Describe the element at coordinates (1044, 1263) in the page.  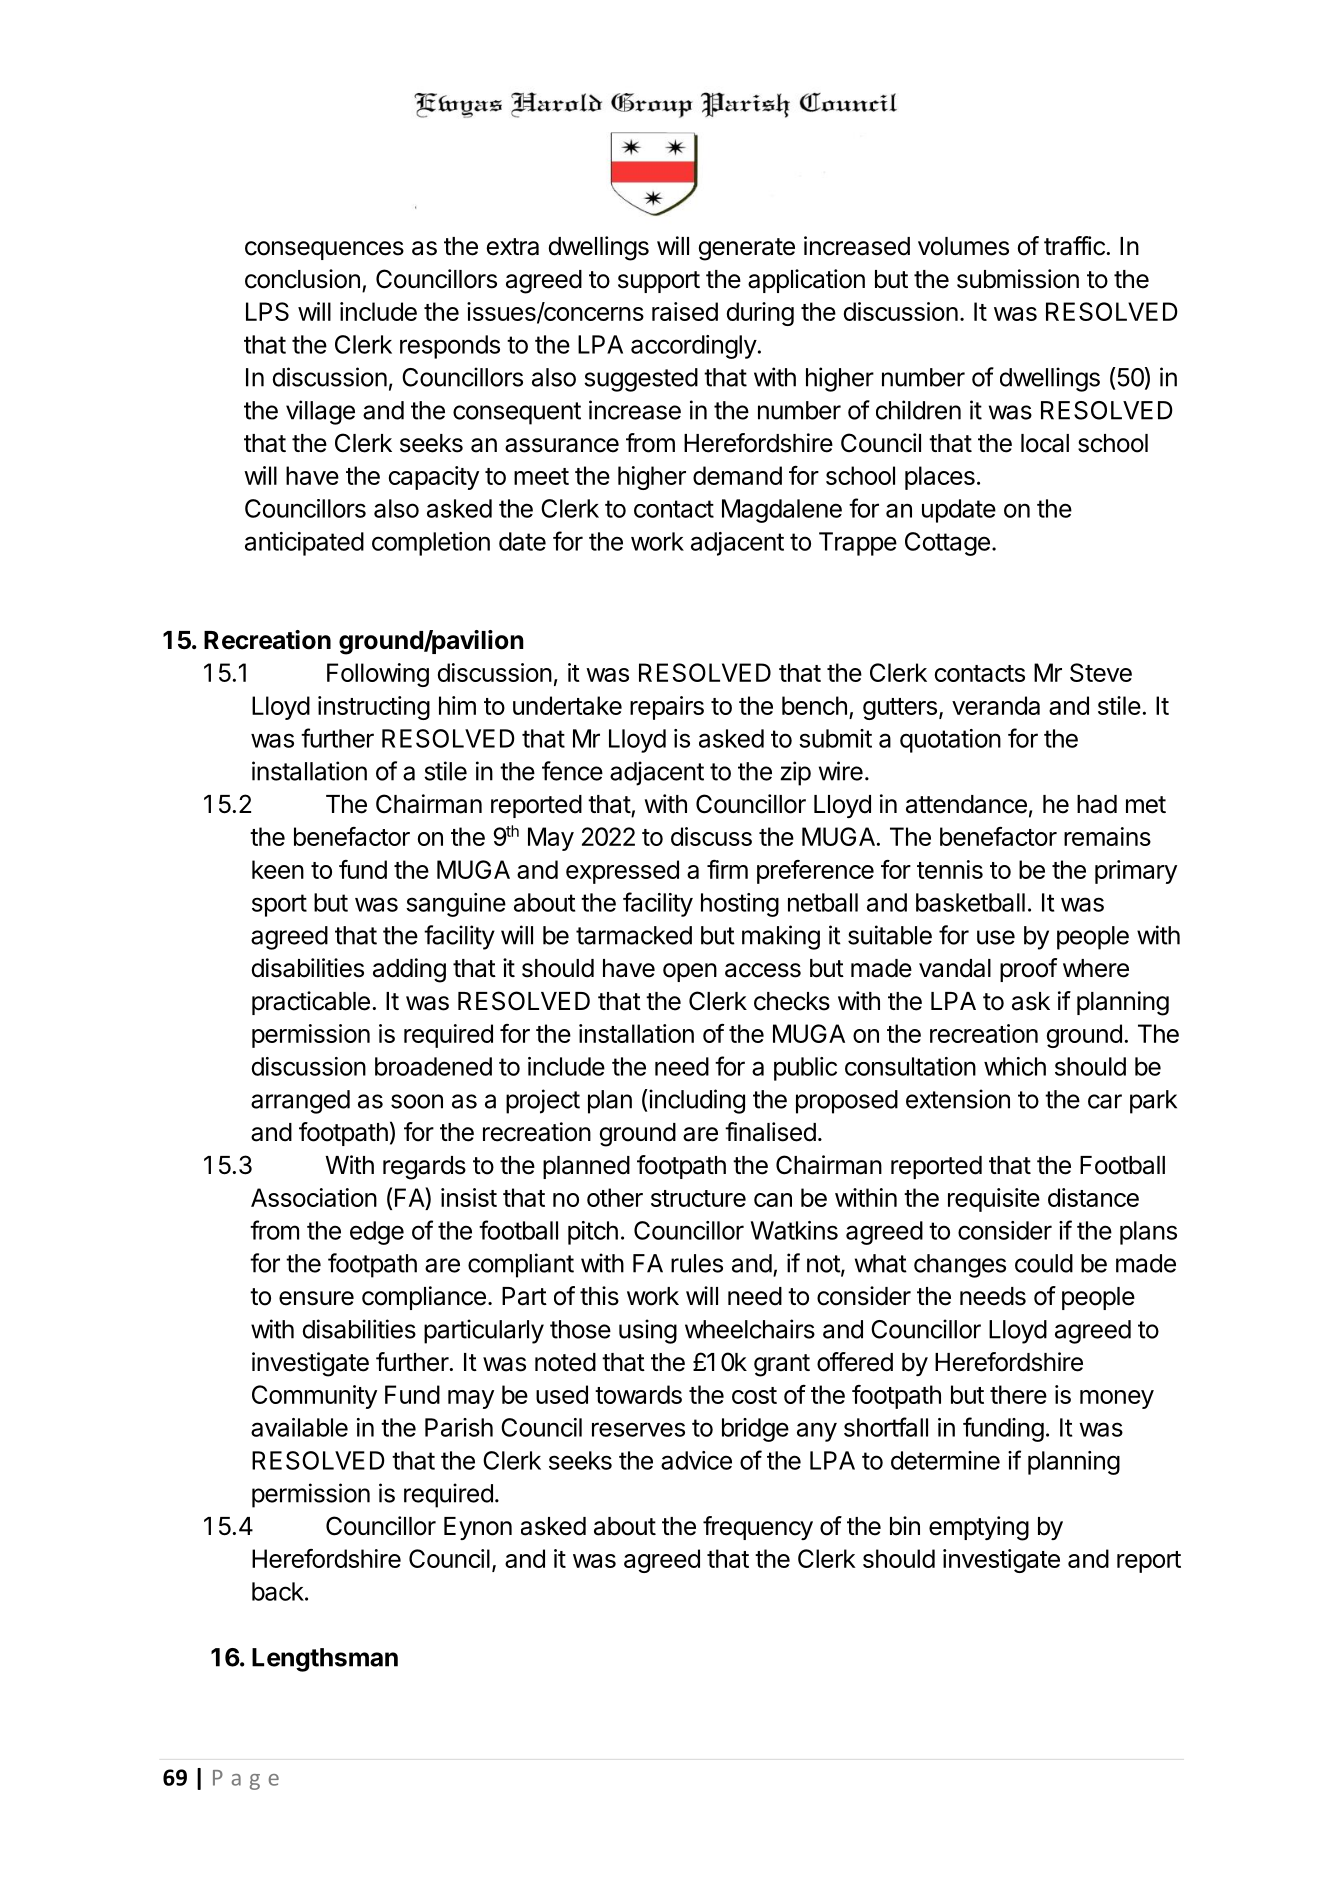
I see `could` at that location.
